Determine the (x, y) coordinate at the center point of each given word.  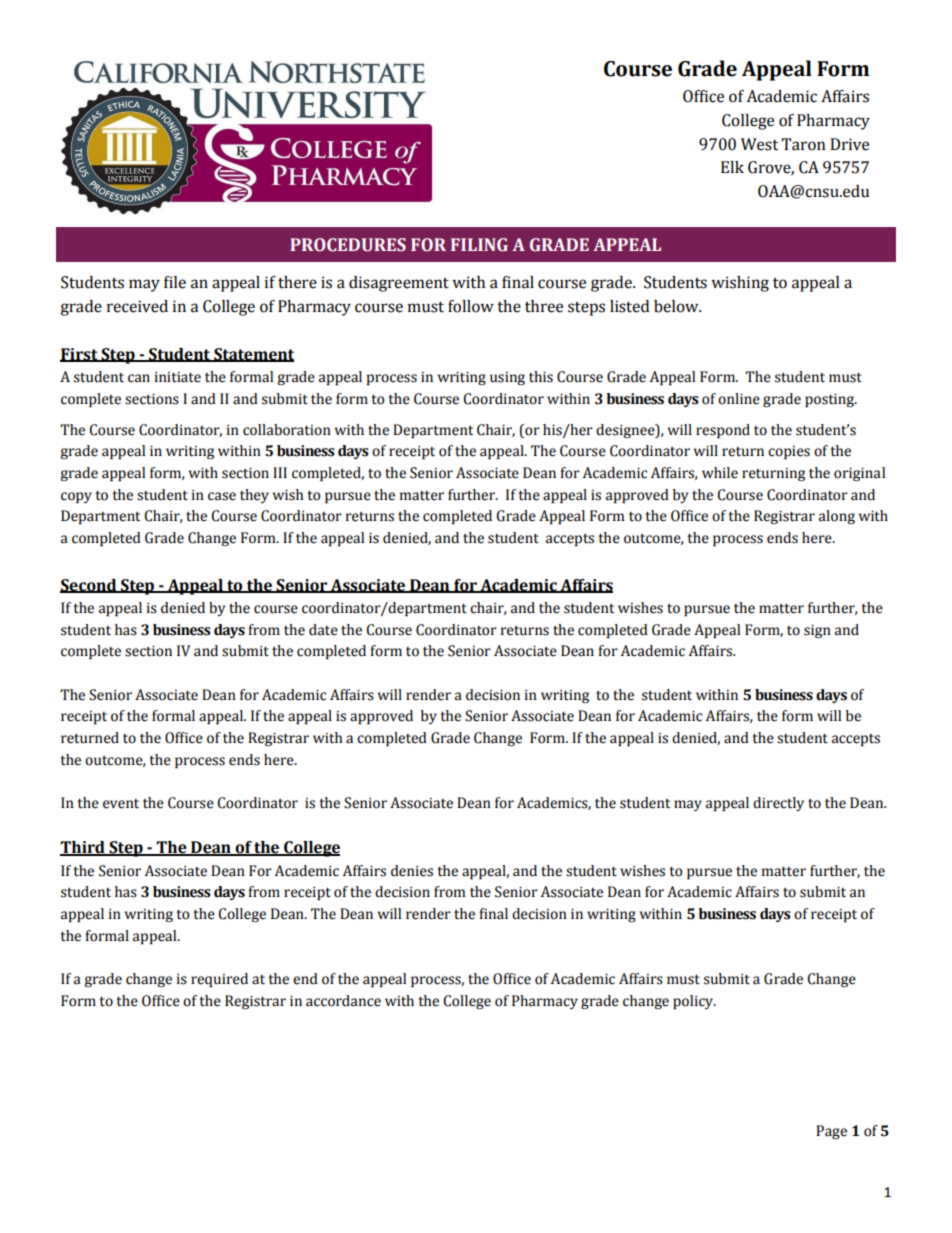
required (219, 980)
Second (89, 586)
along (837, 517)
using (507, 378)
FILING (479, 245)
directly (778, 804)
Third (83, 848)
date (323, 630)
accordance (343, 1001)
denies (412, 871)
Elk (732, 167)
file (175, 282)
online (739, 399)
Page (831, 1132)
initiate (178, 377)
